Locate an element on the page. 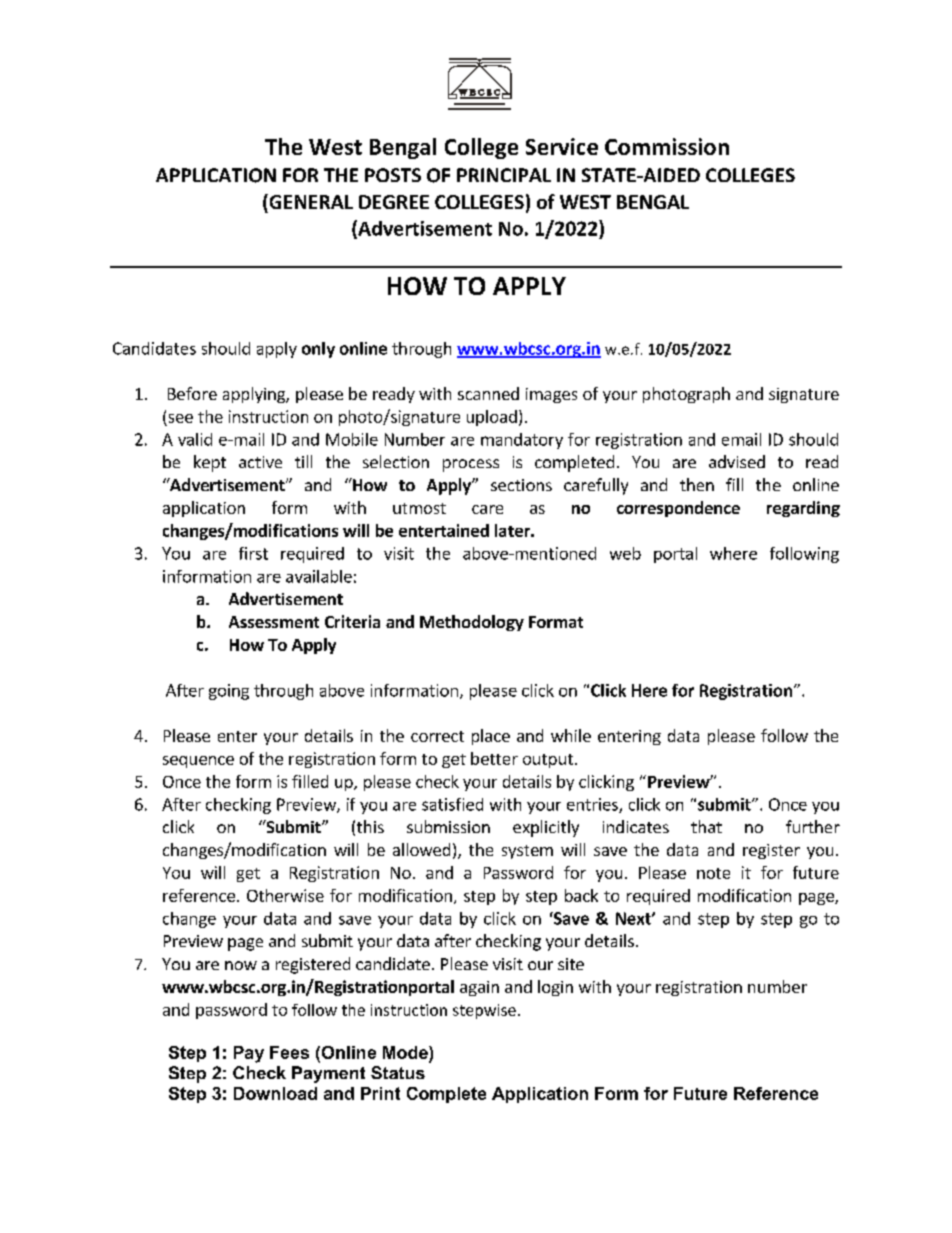 The width and height of the document is (952, 1233). Fees is located at coordinates (289, 1052).
